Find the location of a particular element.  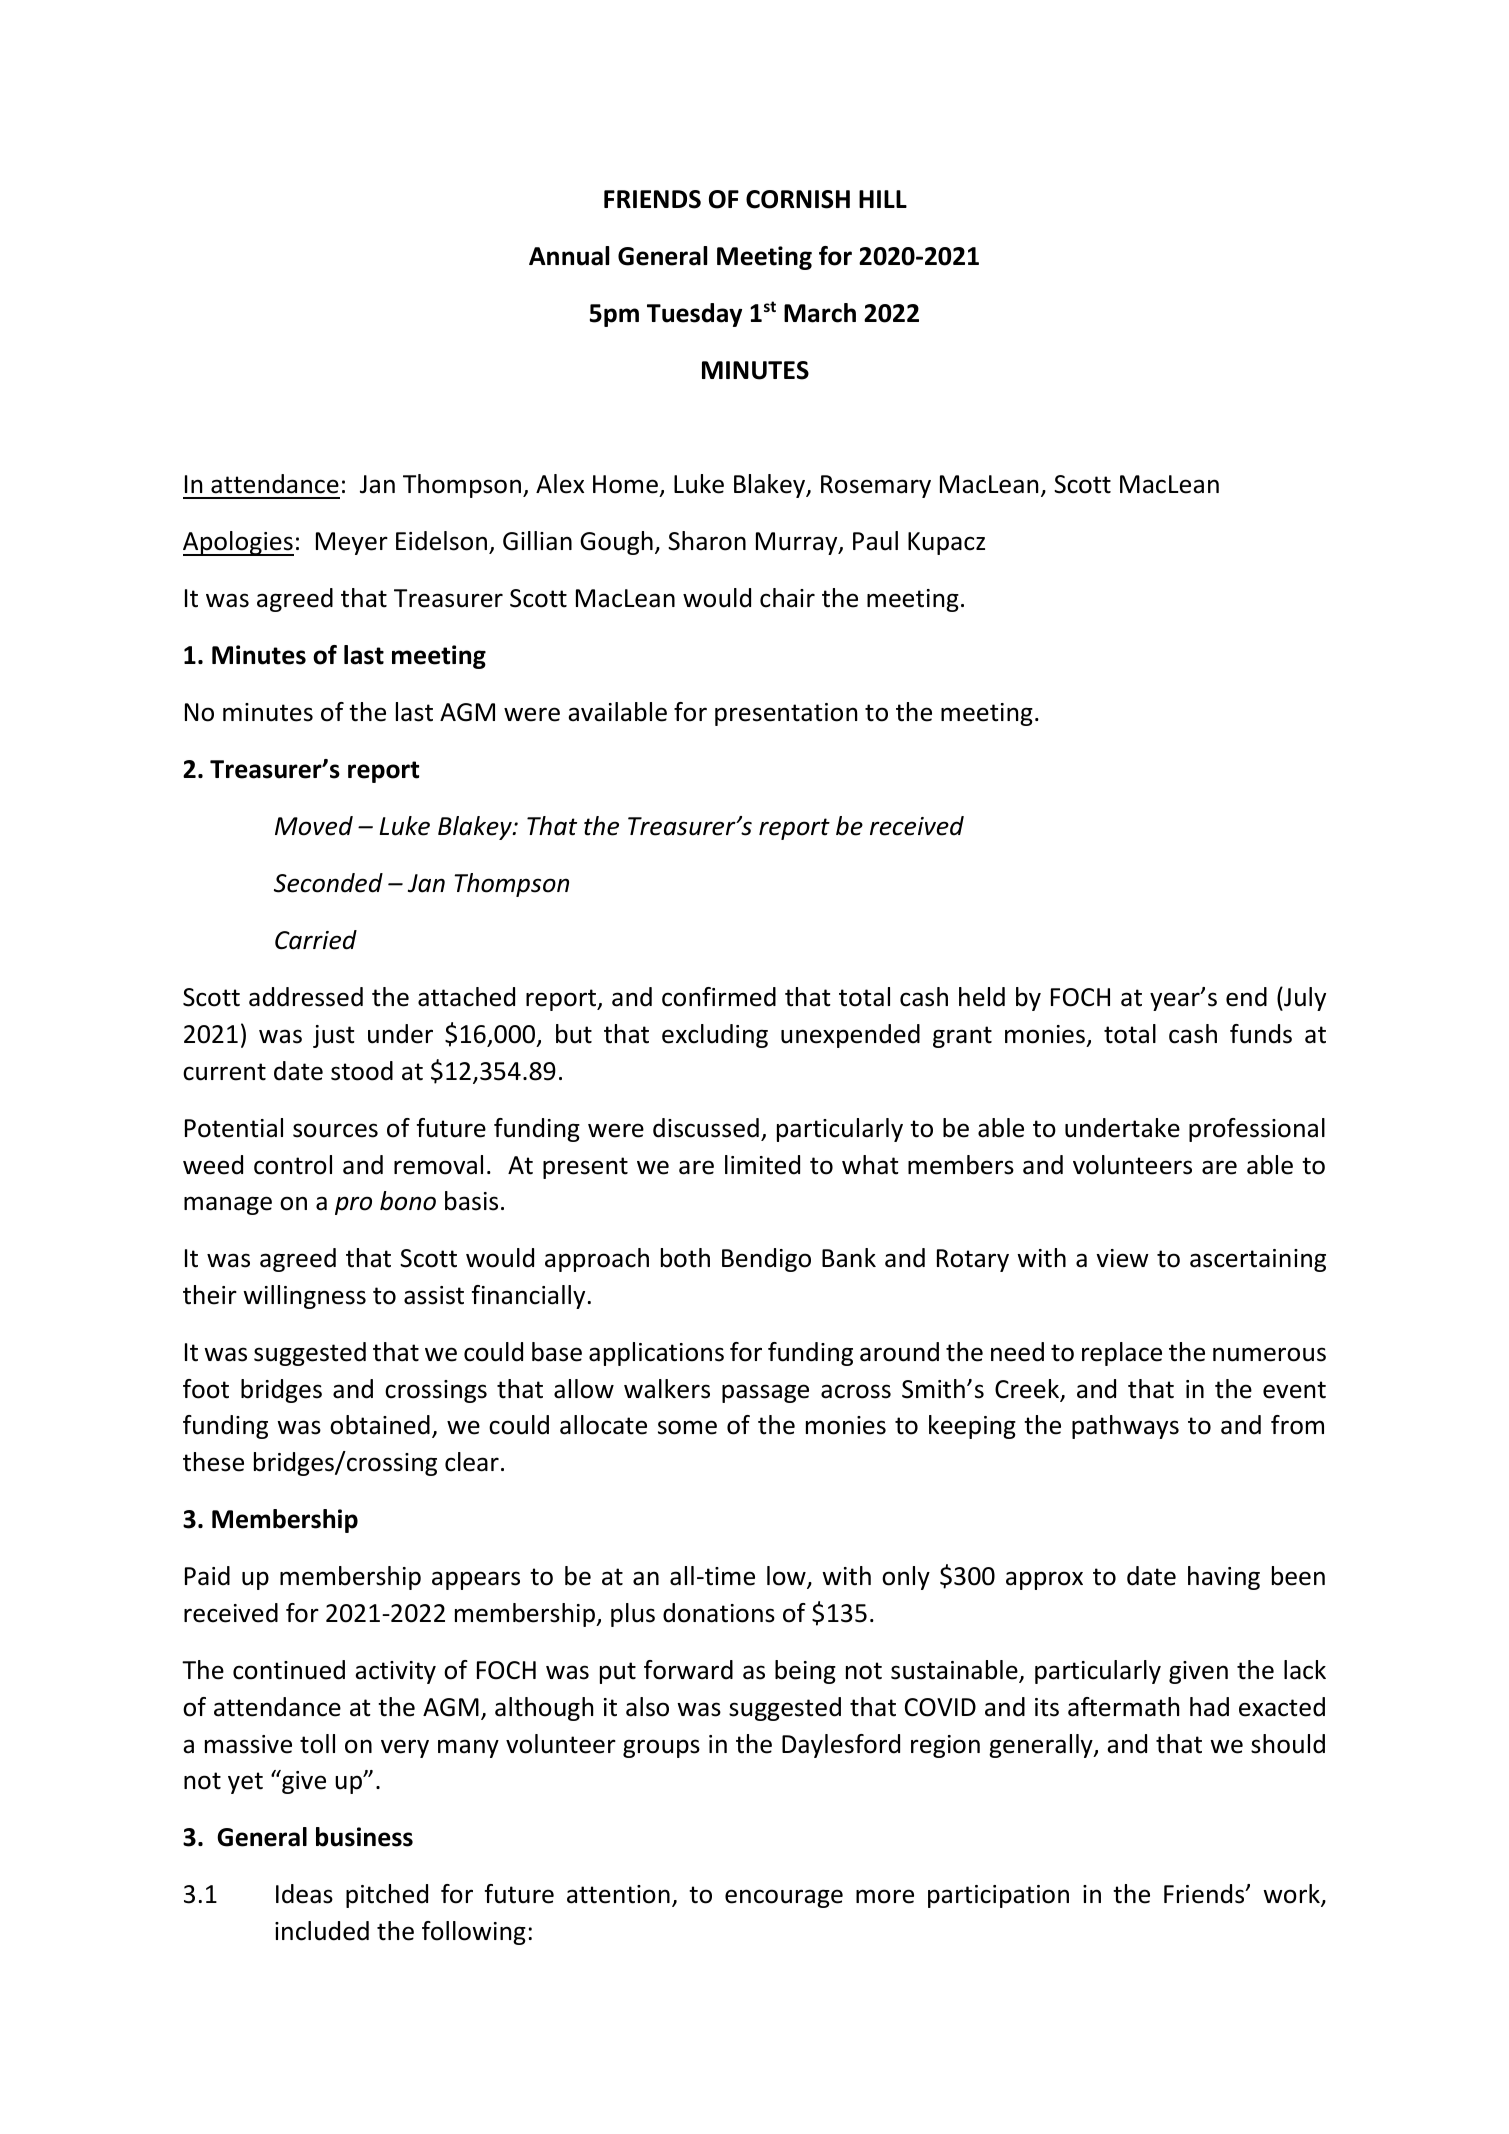

CORNISH is located at coordinates (798, 199).
